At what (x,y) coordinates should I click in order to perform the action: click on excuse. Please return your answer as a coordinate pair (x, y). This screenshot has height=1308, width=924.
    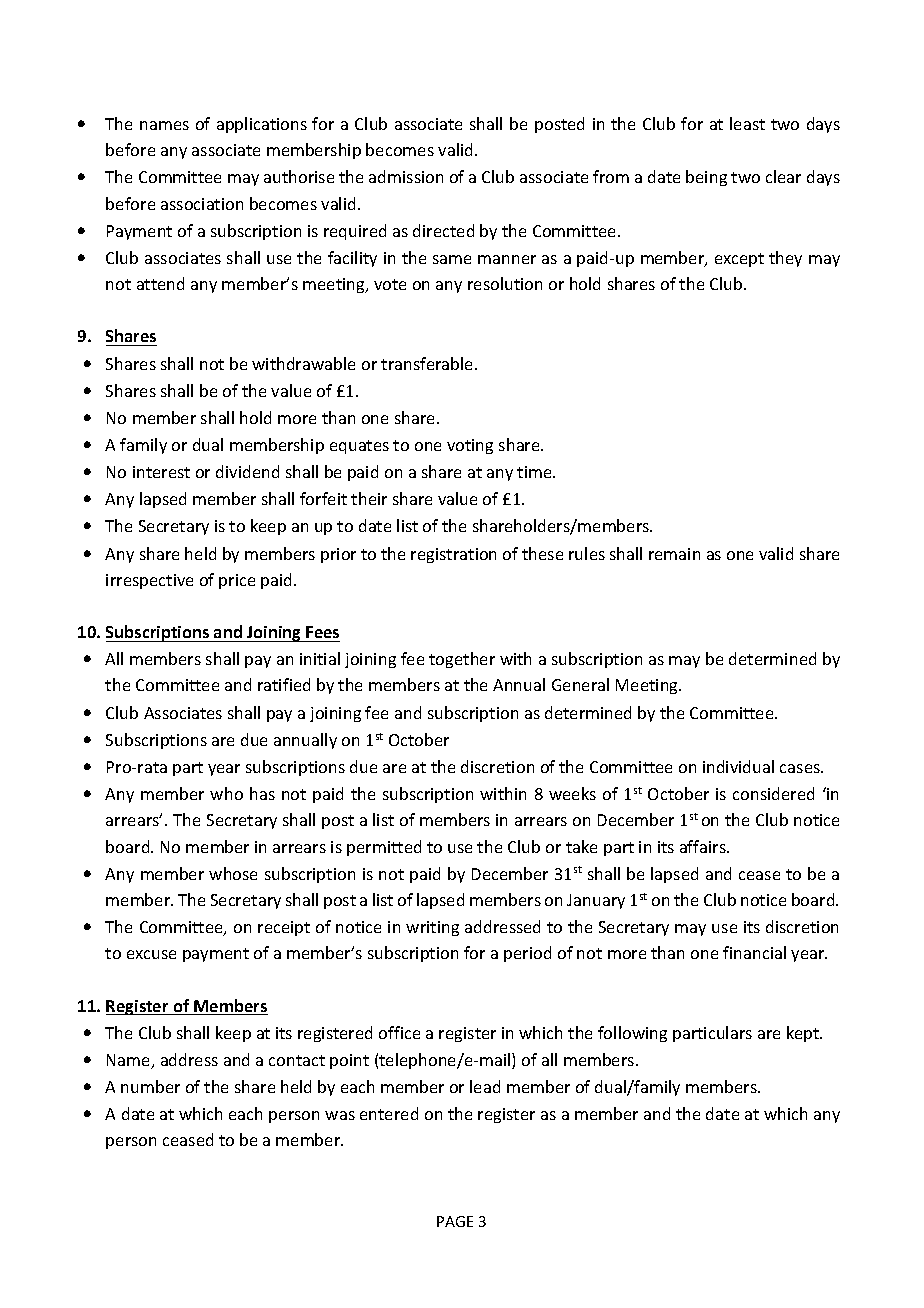
    Looking at the image, I should click on (151, 954).
